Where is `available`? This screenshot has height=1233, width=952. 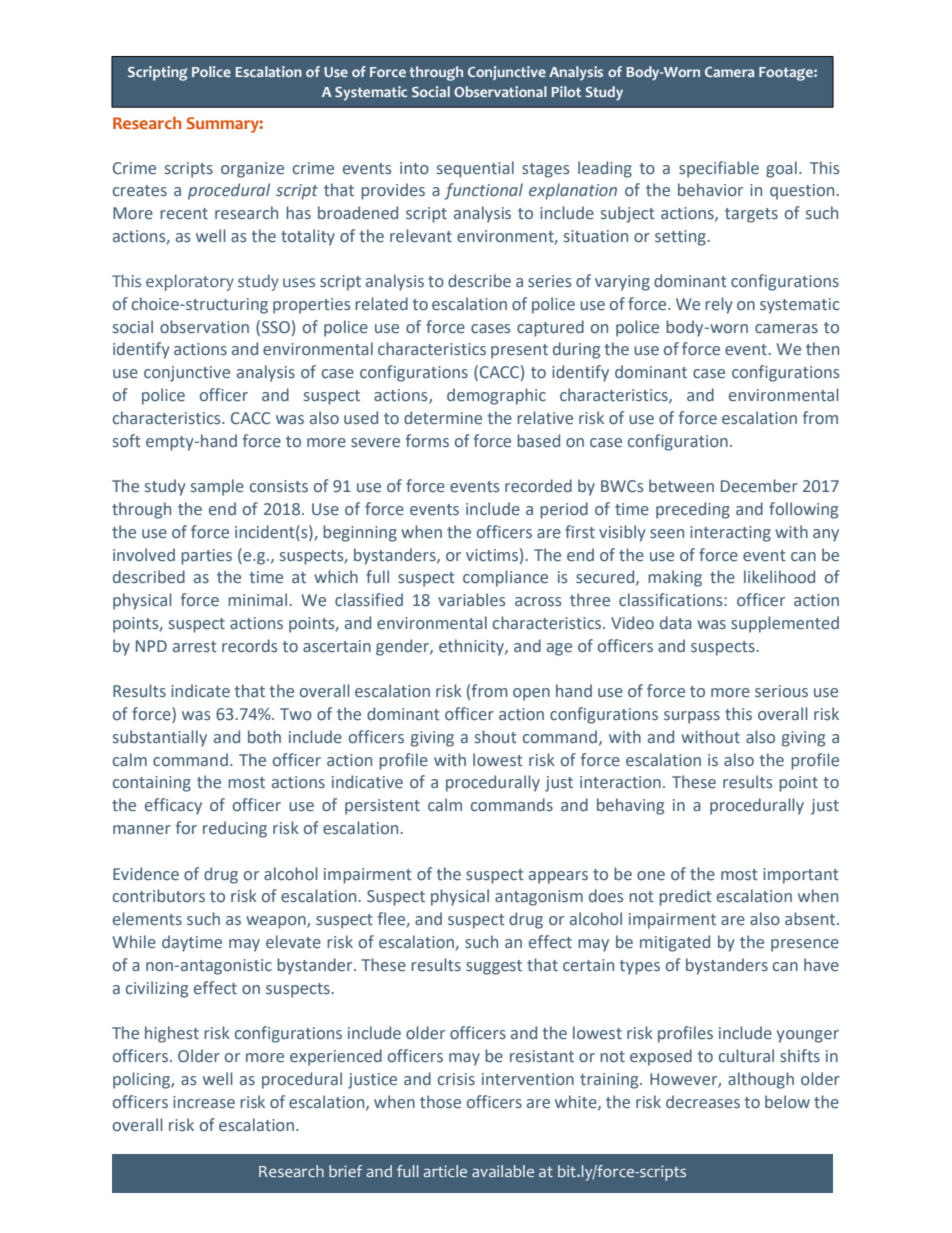 available is located at coordinates (503, 1171).
